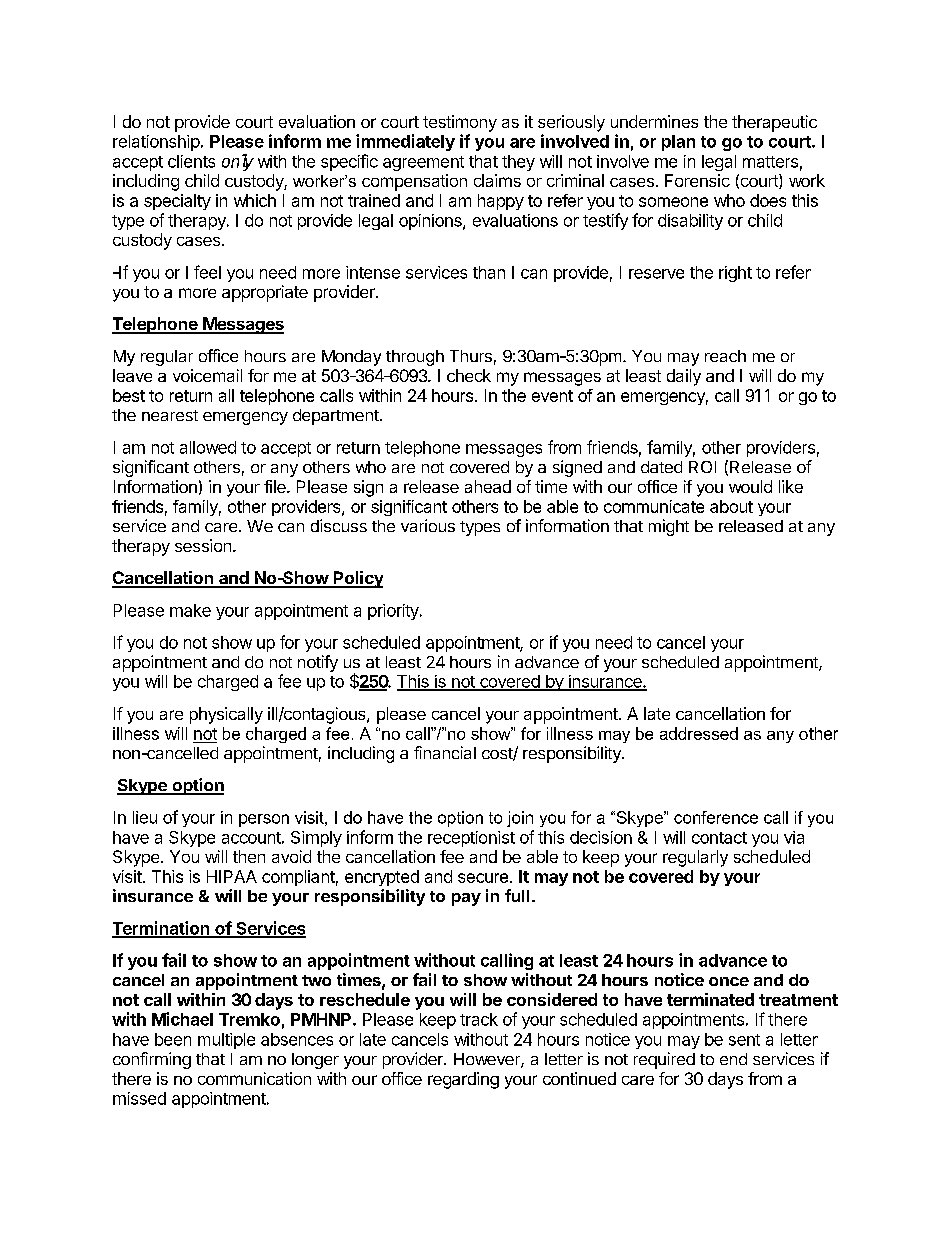 This screenshot has width=952, height=1233. I want to click on plan, so click(678, 143).
